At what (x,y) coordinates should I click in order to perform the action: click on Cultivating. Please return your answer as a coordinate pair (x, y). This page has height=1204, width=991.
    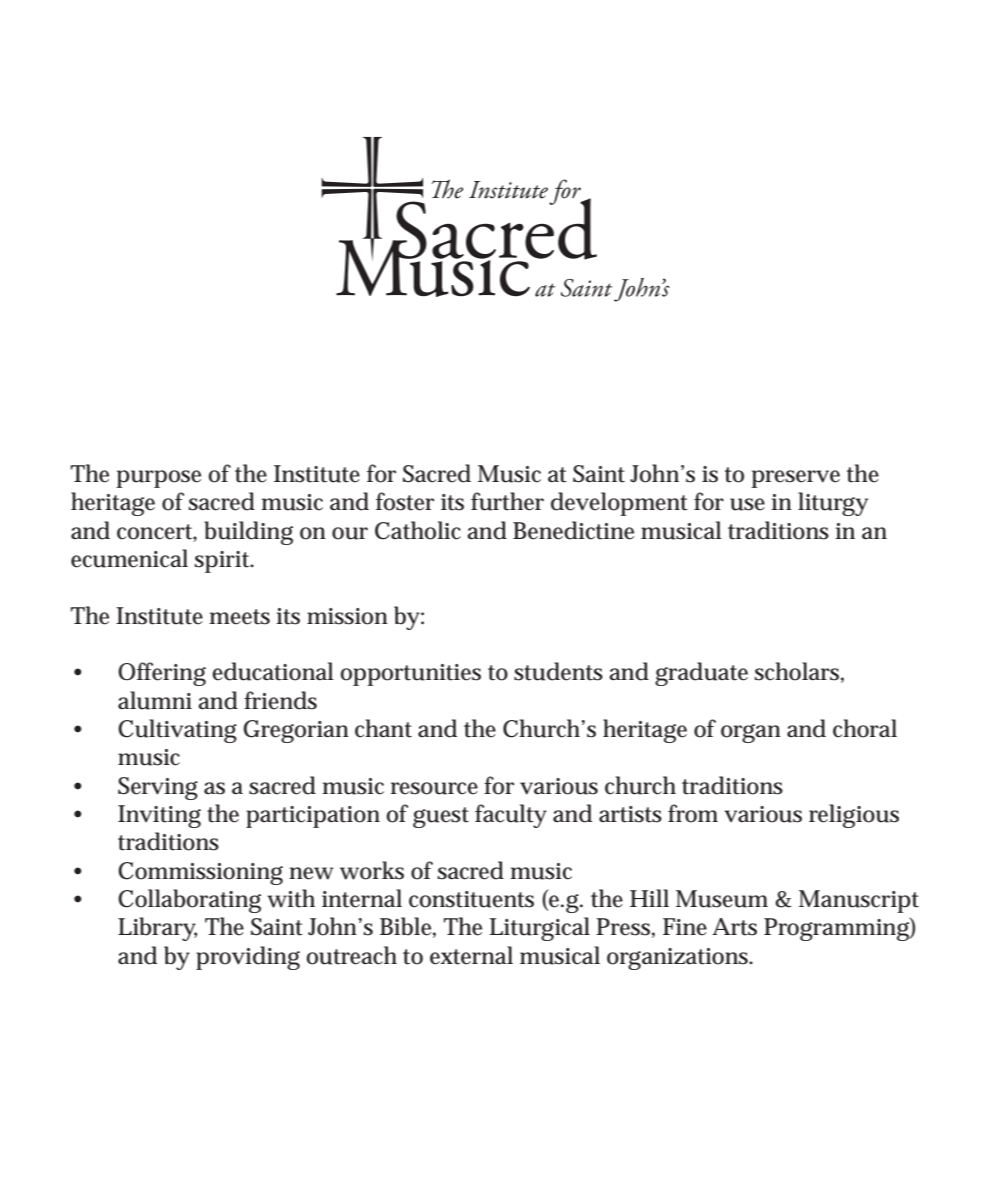
    Looking at the image, I should click on (177, 731).
